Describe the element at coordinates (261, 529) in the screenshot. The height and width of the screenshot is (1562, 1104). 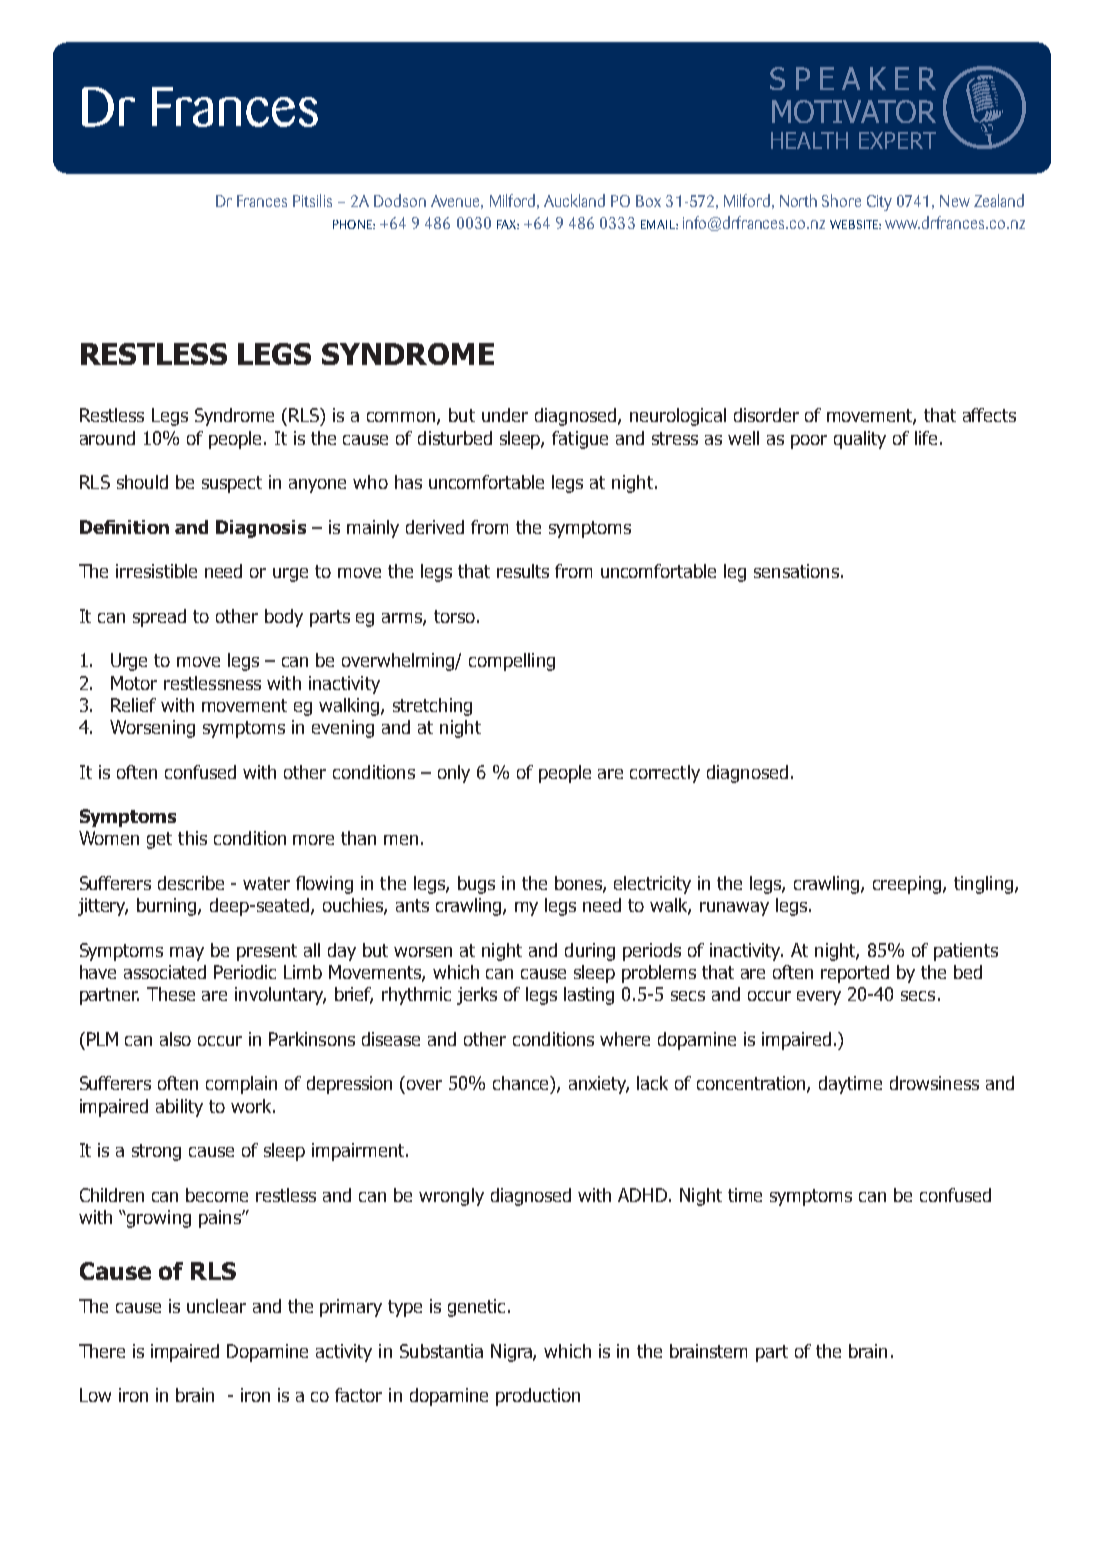
I see `Diagnosis` at that location.
